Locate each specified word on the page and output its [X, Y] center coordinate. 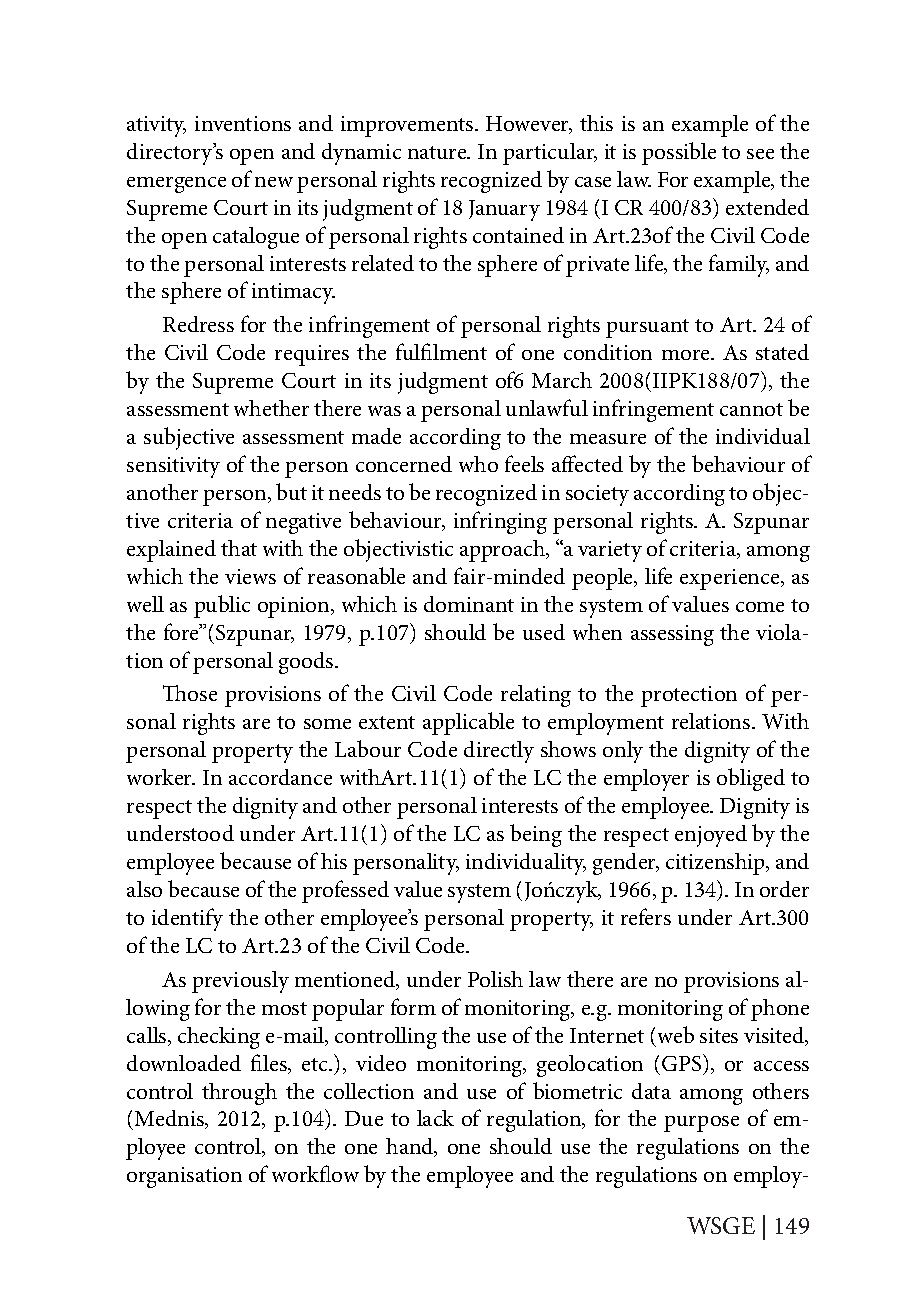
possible [679, 153]
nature [438, 152]
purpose [701, 1124]
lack [435, 1118]
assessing [672, 635]
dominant [469, 604]
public [222, 606]
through [239, 1094]
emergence [176, 185]
